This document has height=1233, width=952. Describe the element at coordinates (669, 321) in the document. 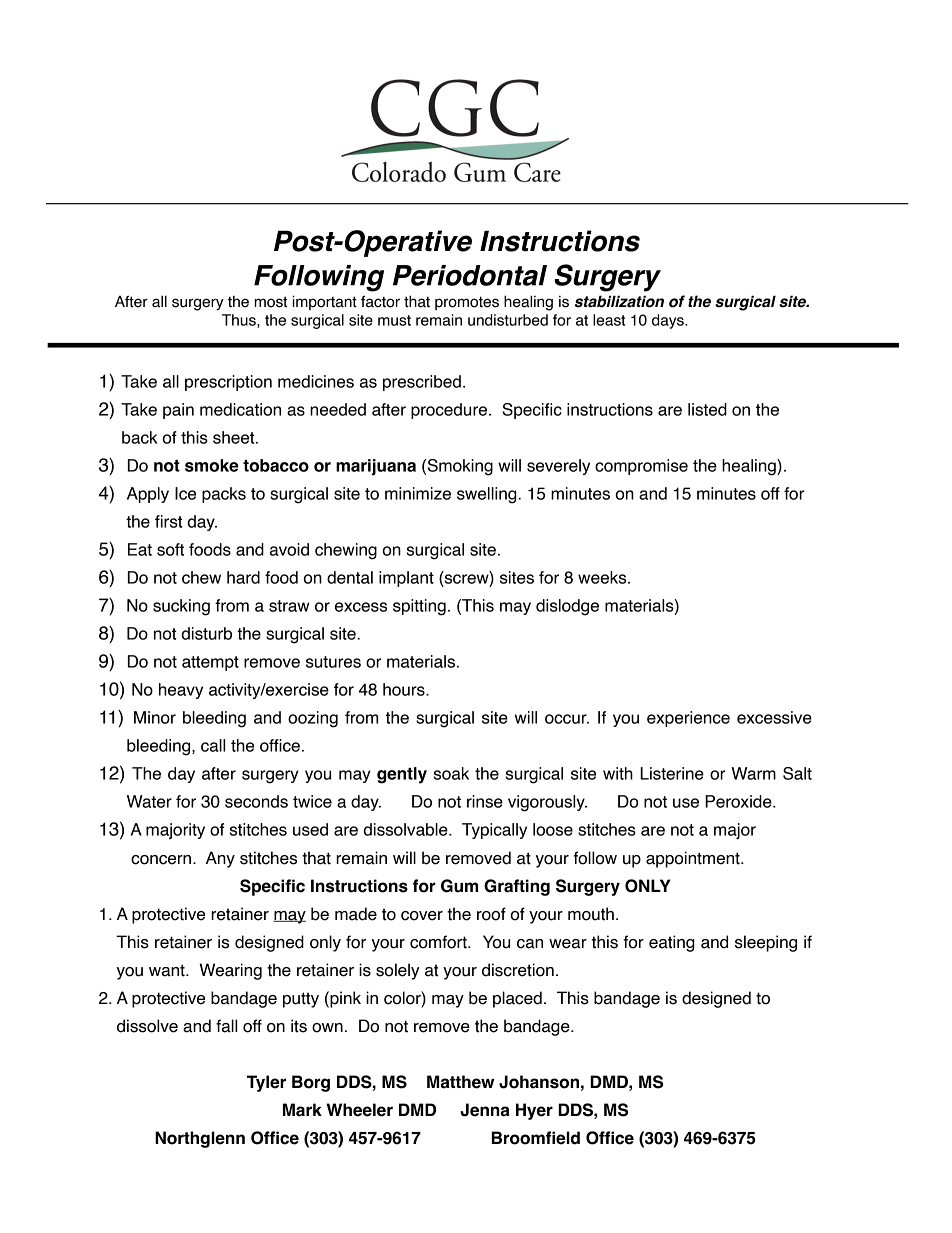

I see `days` at that location.
